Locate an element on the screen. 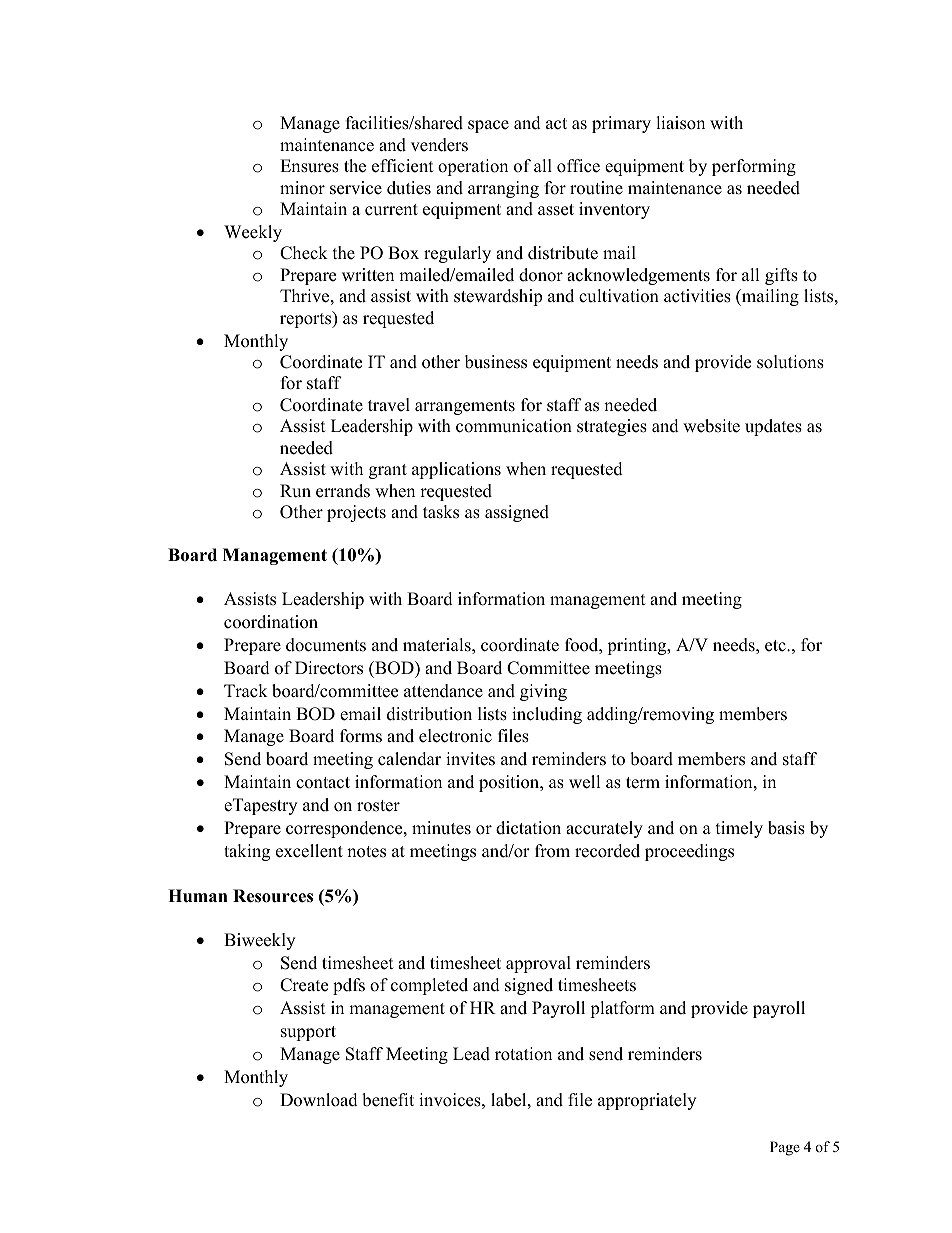 Image resolution: width=952 pixels, height=1233 pixels. Ensures is located at coordinates (309, 166).
